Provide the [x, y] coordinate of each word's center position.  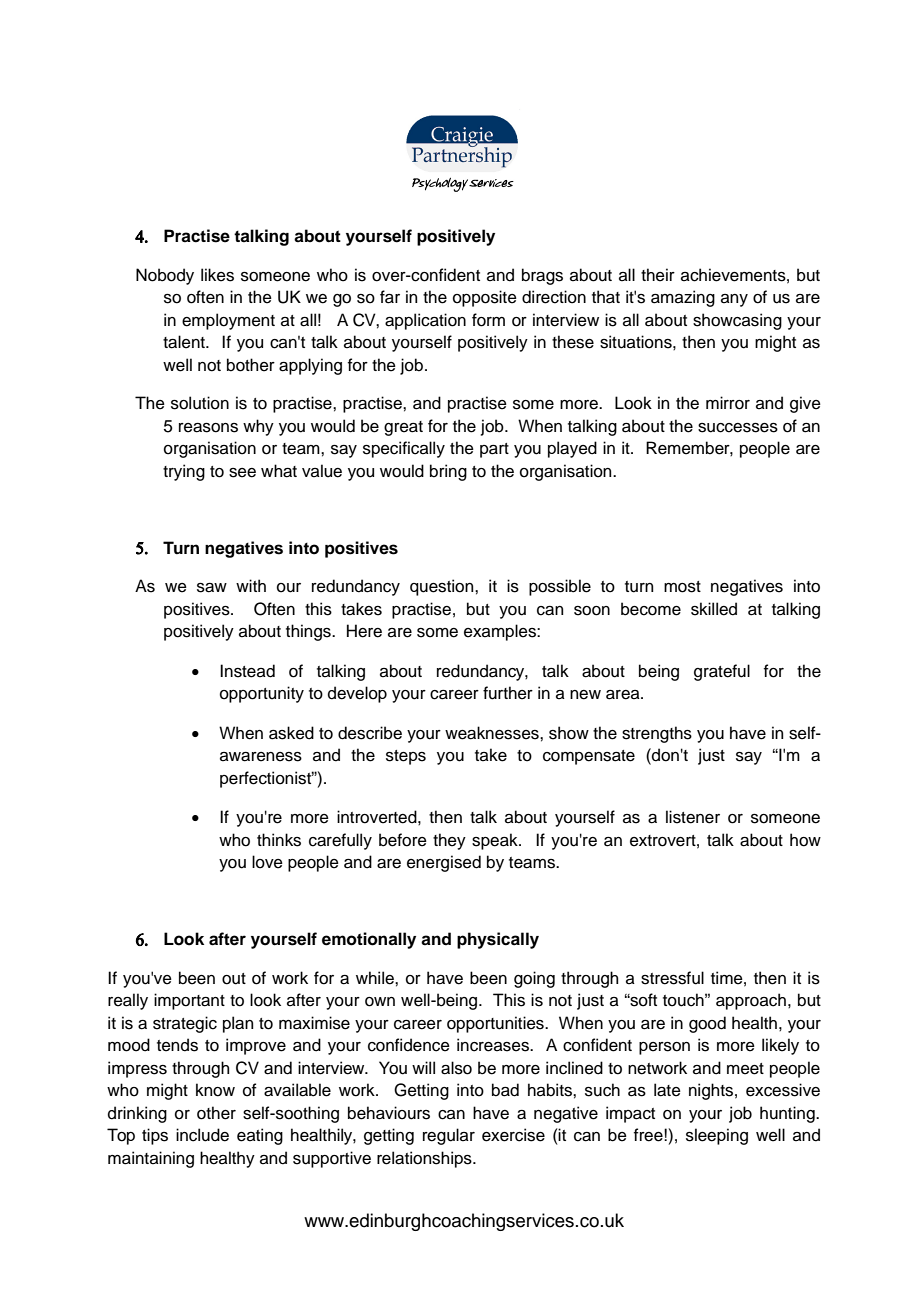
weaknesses [493, 733]
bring [448, 472]
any [734, 300]
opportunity [262, 694]
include [202, 1135]
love [267, 862]
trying [184, 472]
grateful [722, 672]
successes [738, 428]
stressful [672, 978]
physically [498, 940]
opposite [485, 298]
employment [228, 321]
